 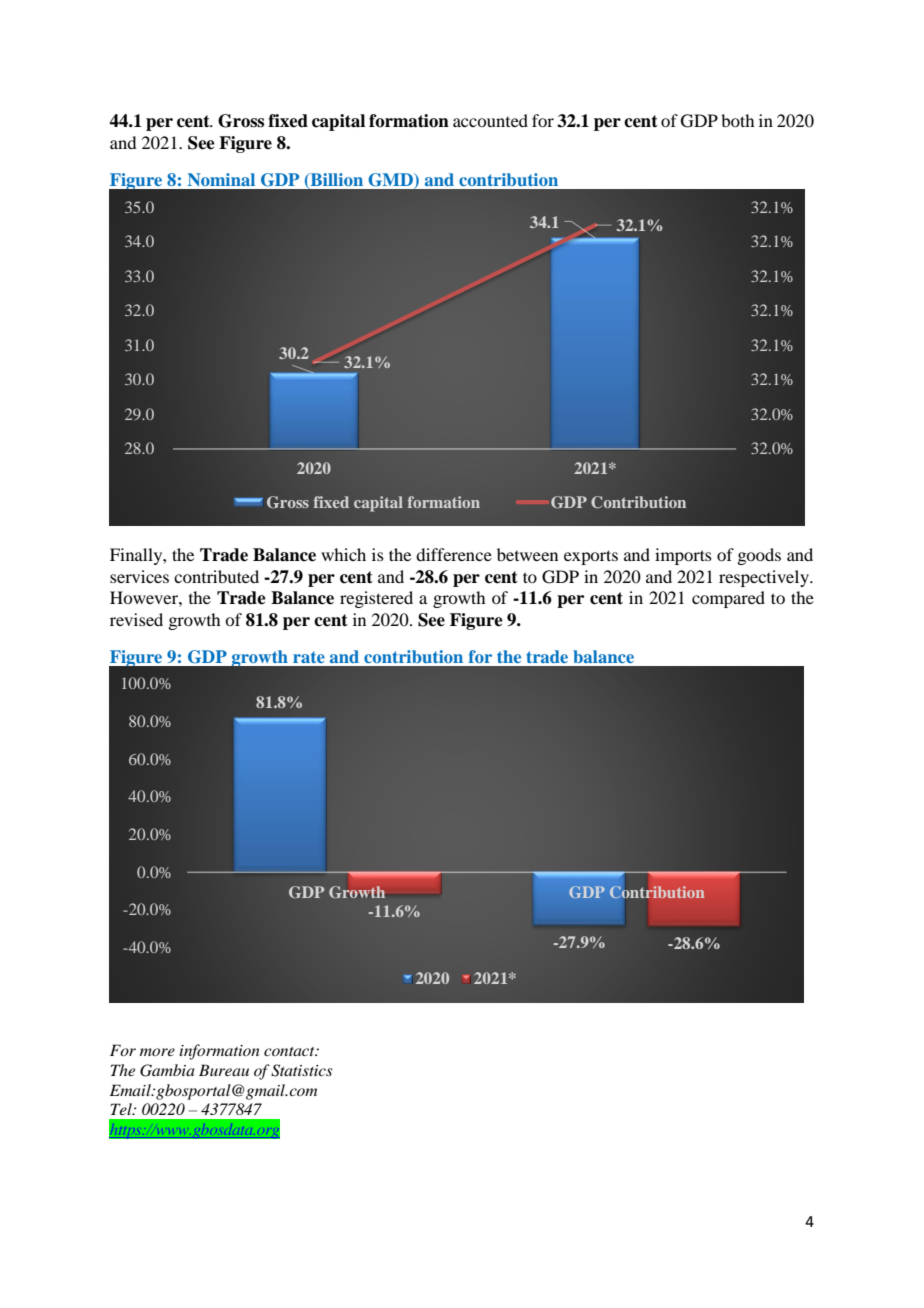 What do you see at coordinates (759, 556) in the screenshot?
I see `goods` at bounding box center [759, 556].
